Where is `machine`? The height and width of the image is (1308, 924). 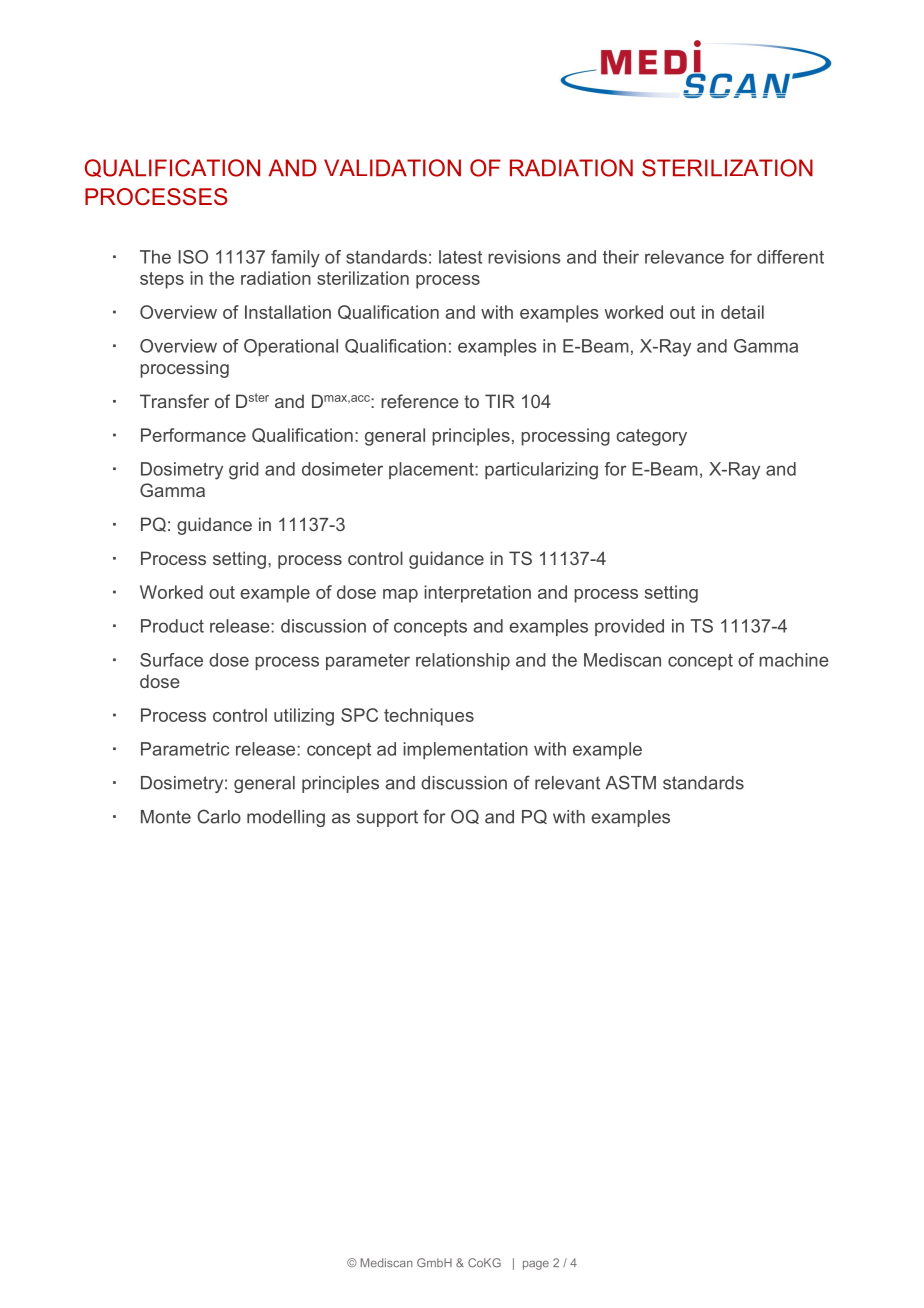
machine is located at coordinates (794, 660).
